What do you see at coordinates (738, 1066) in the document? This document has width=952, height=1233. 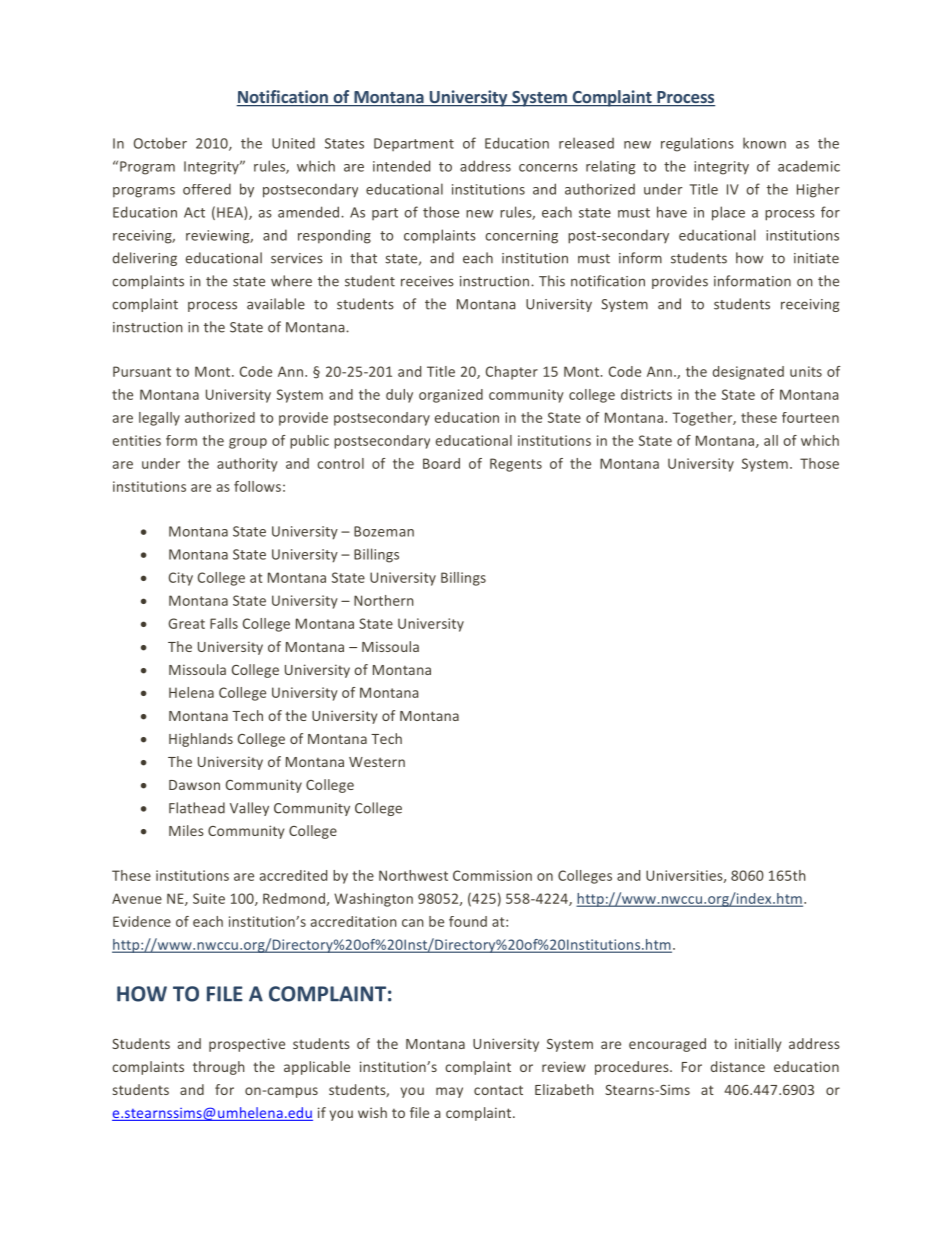 I see `distance` at bounding box center [738, 1066].
